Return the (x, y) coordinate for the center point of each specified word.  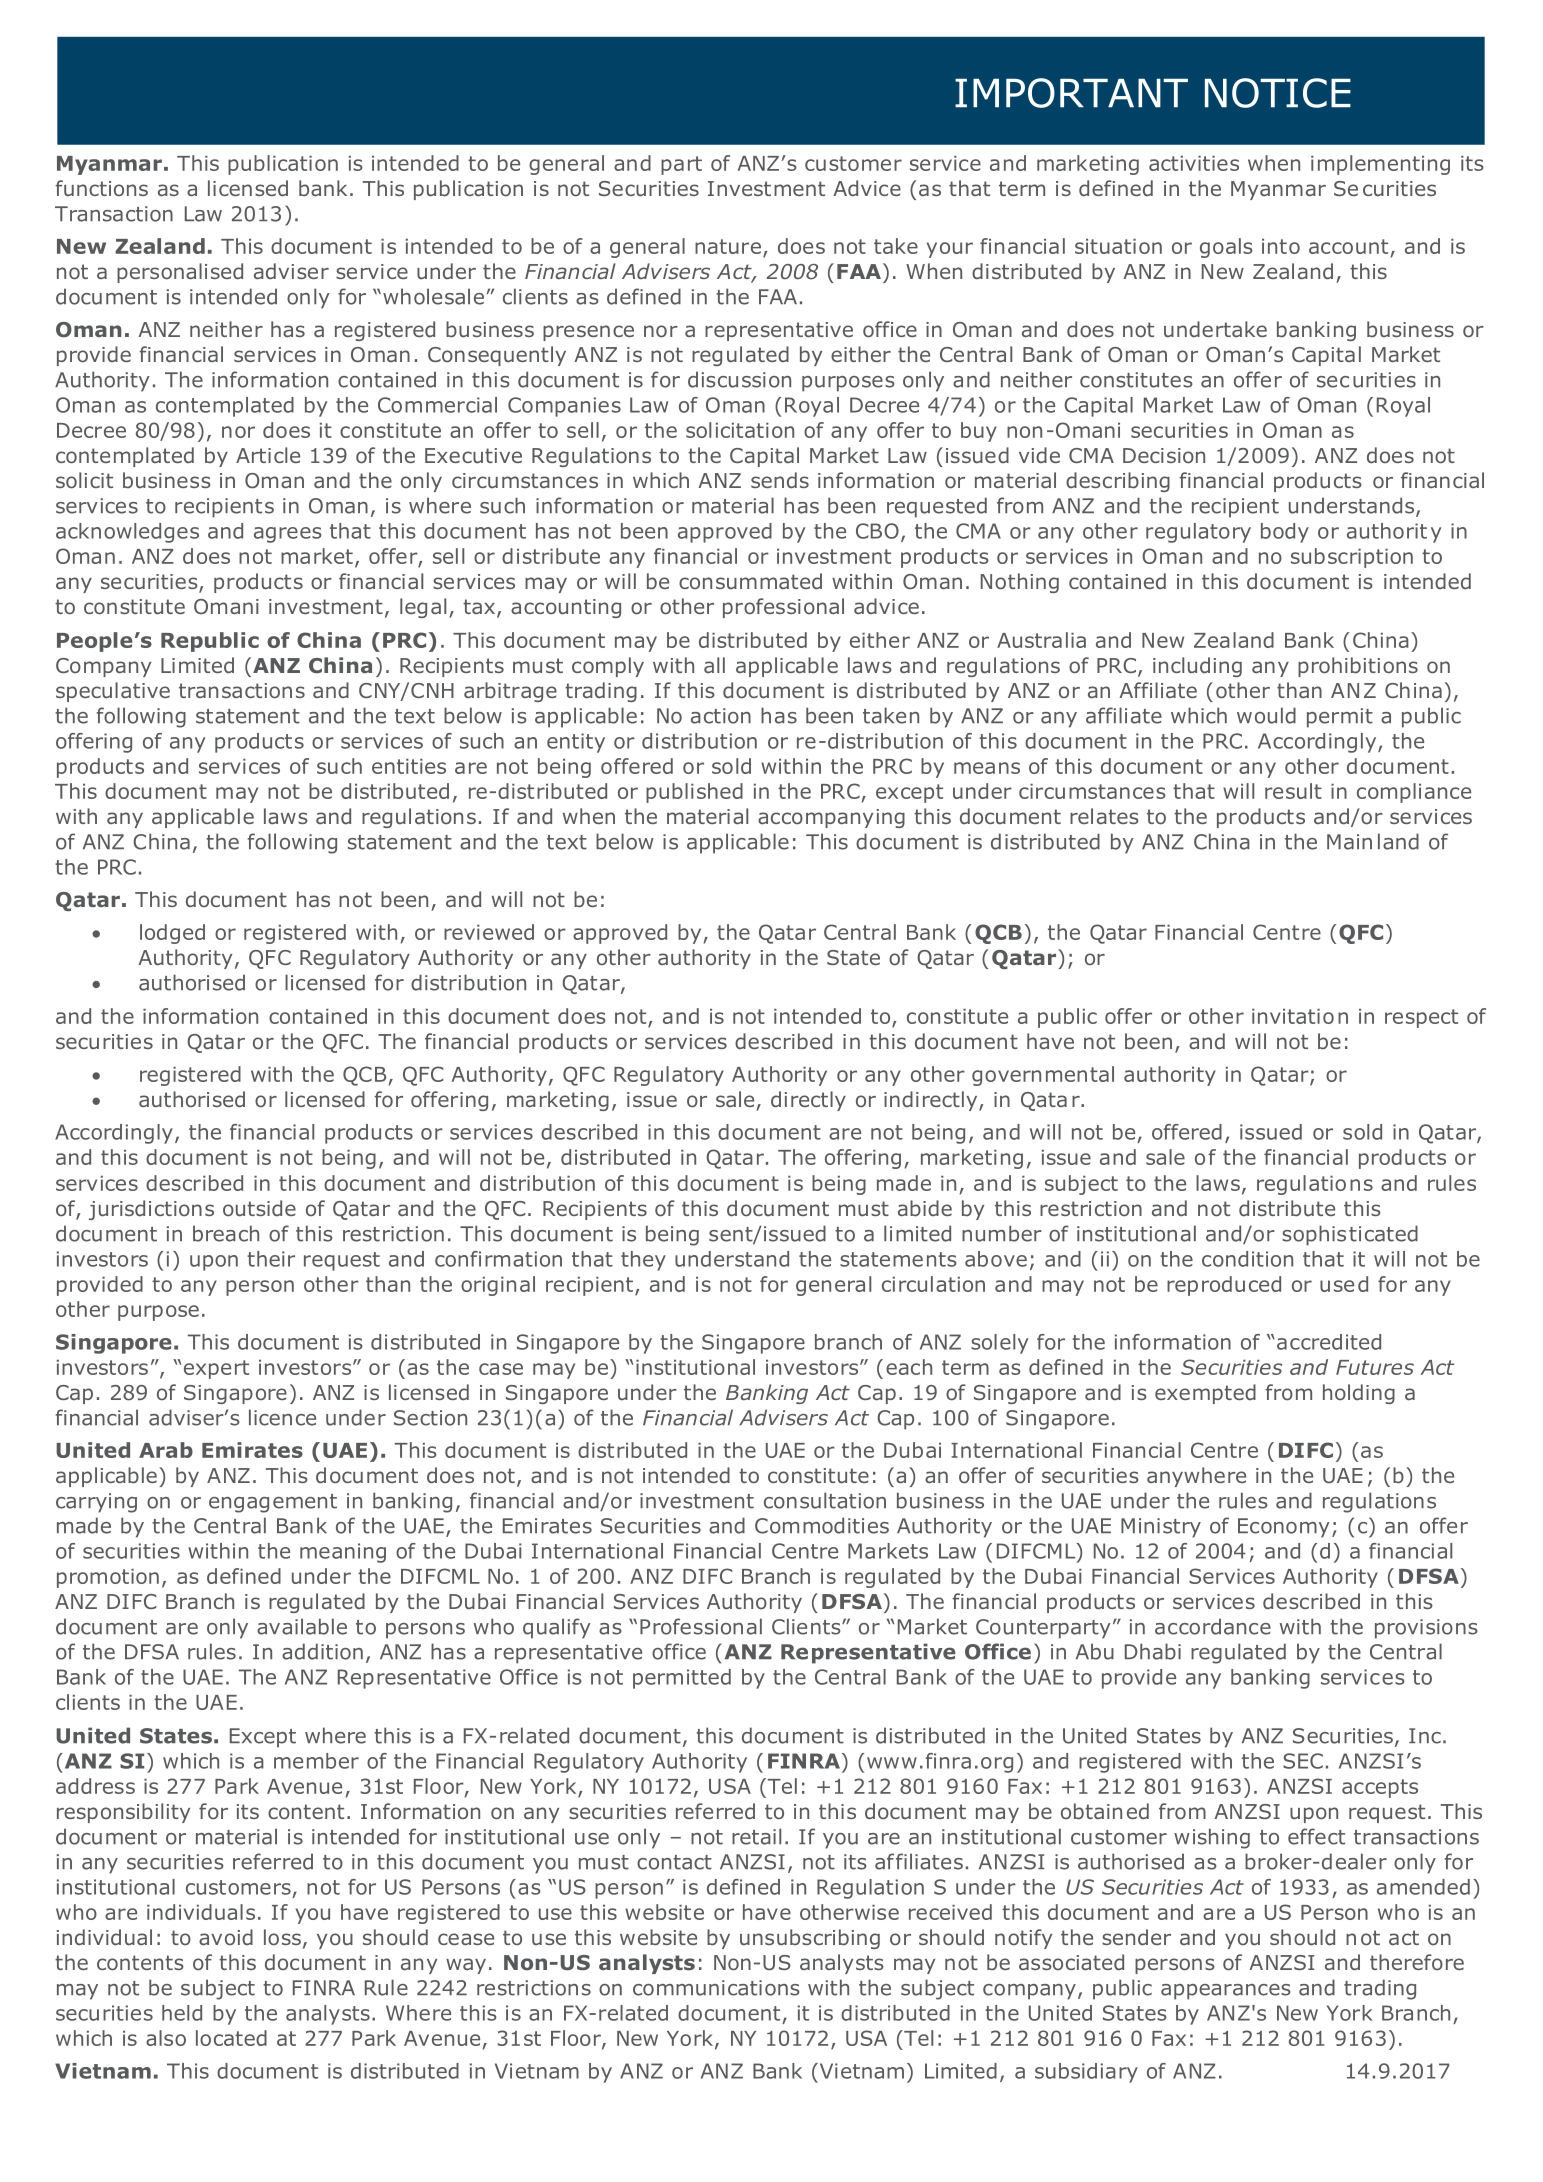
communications (716, 1988)
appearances (1226, 1992)
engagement (273, 1503)
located (231, 2038)
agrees (288, 535)
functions (101, 188)
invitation (1300, 1016)
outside (259, 1208)
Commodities (822, 1525)
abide (925, 1208)
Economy (1284, 1528)
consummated (750, 581)
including (1197, 667)
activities (1194, 163)
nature (728, 246)
